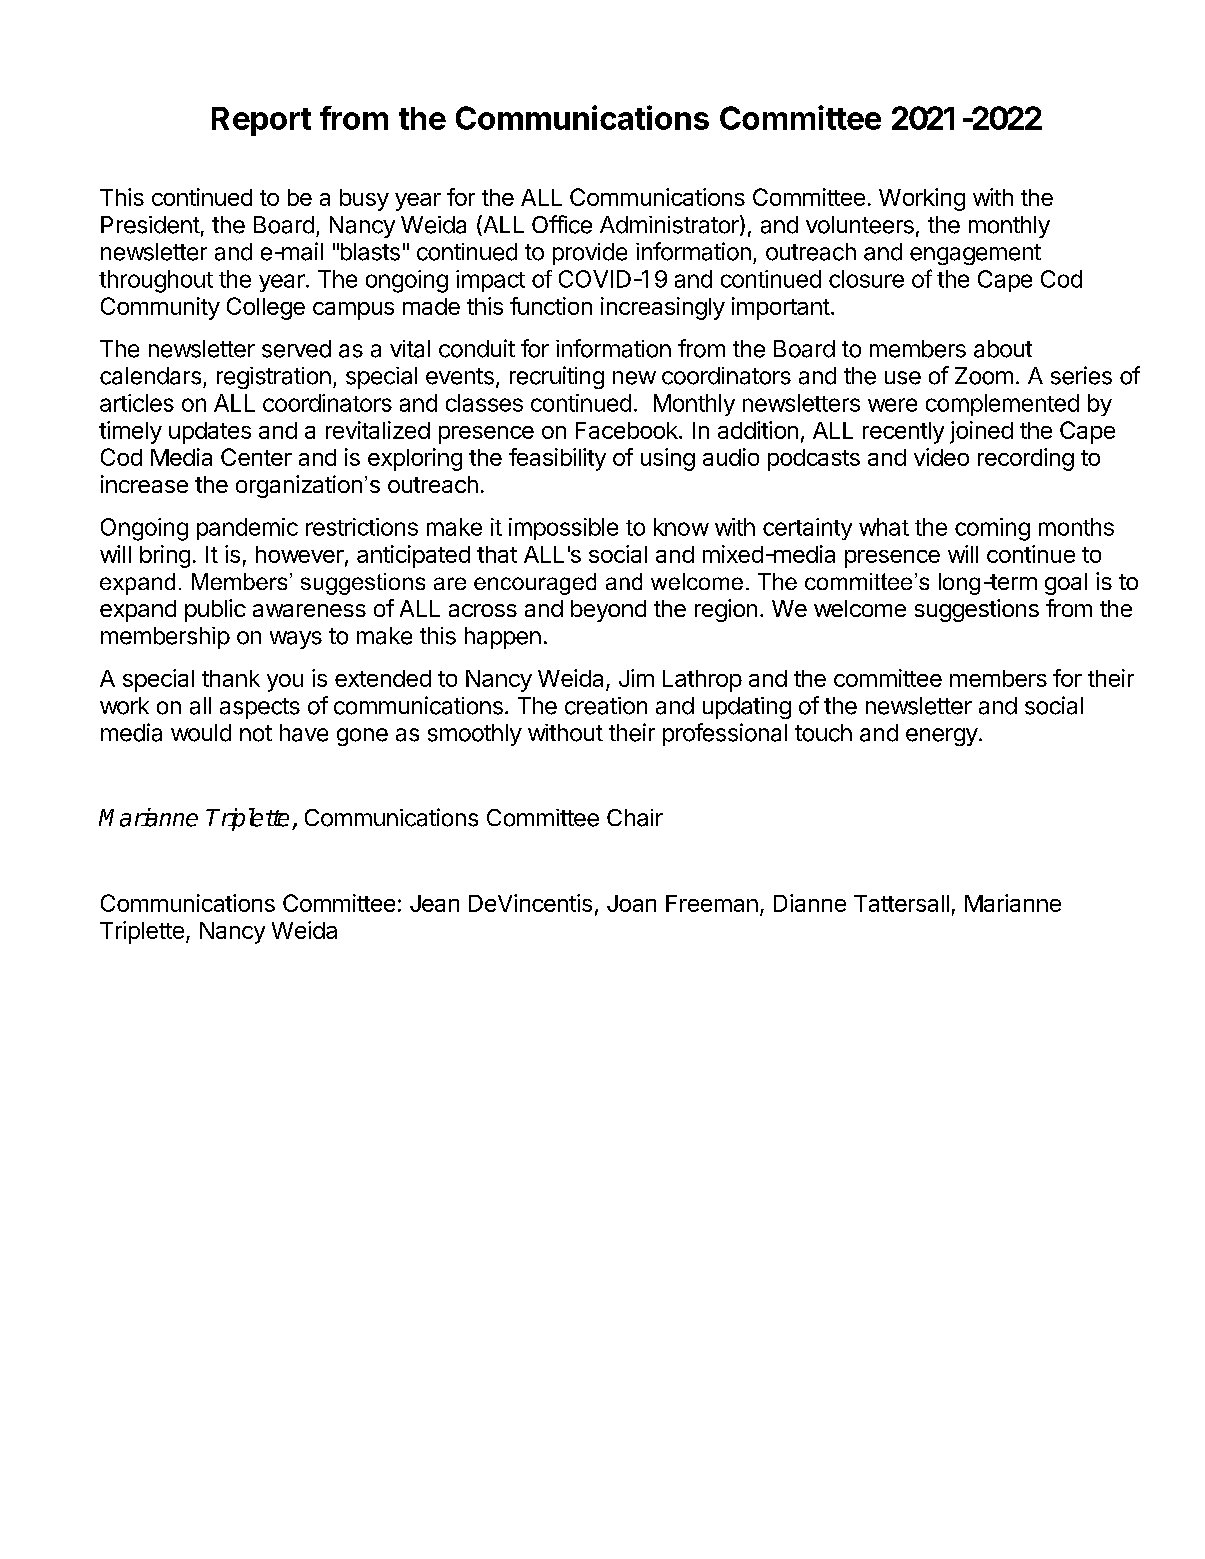 Image resolution: width=1205 pixels, height=1559 pixels. Describe the element at coordinates (1003, 349) in the screenshot. I see `about` at that location.
